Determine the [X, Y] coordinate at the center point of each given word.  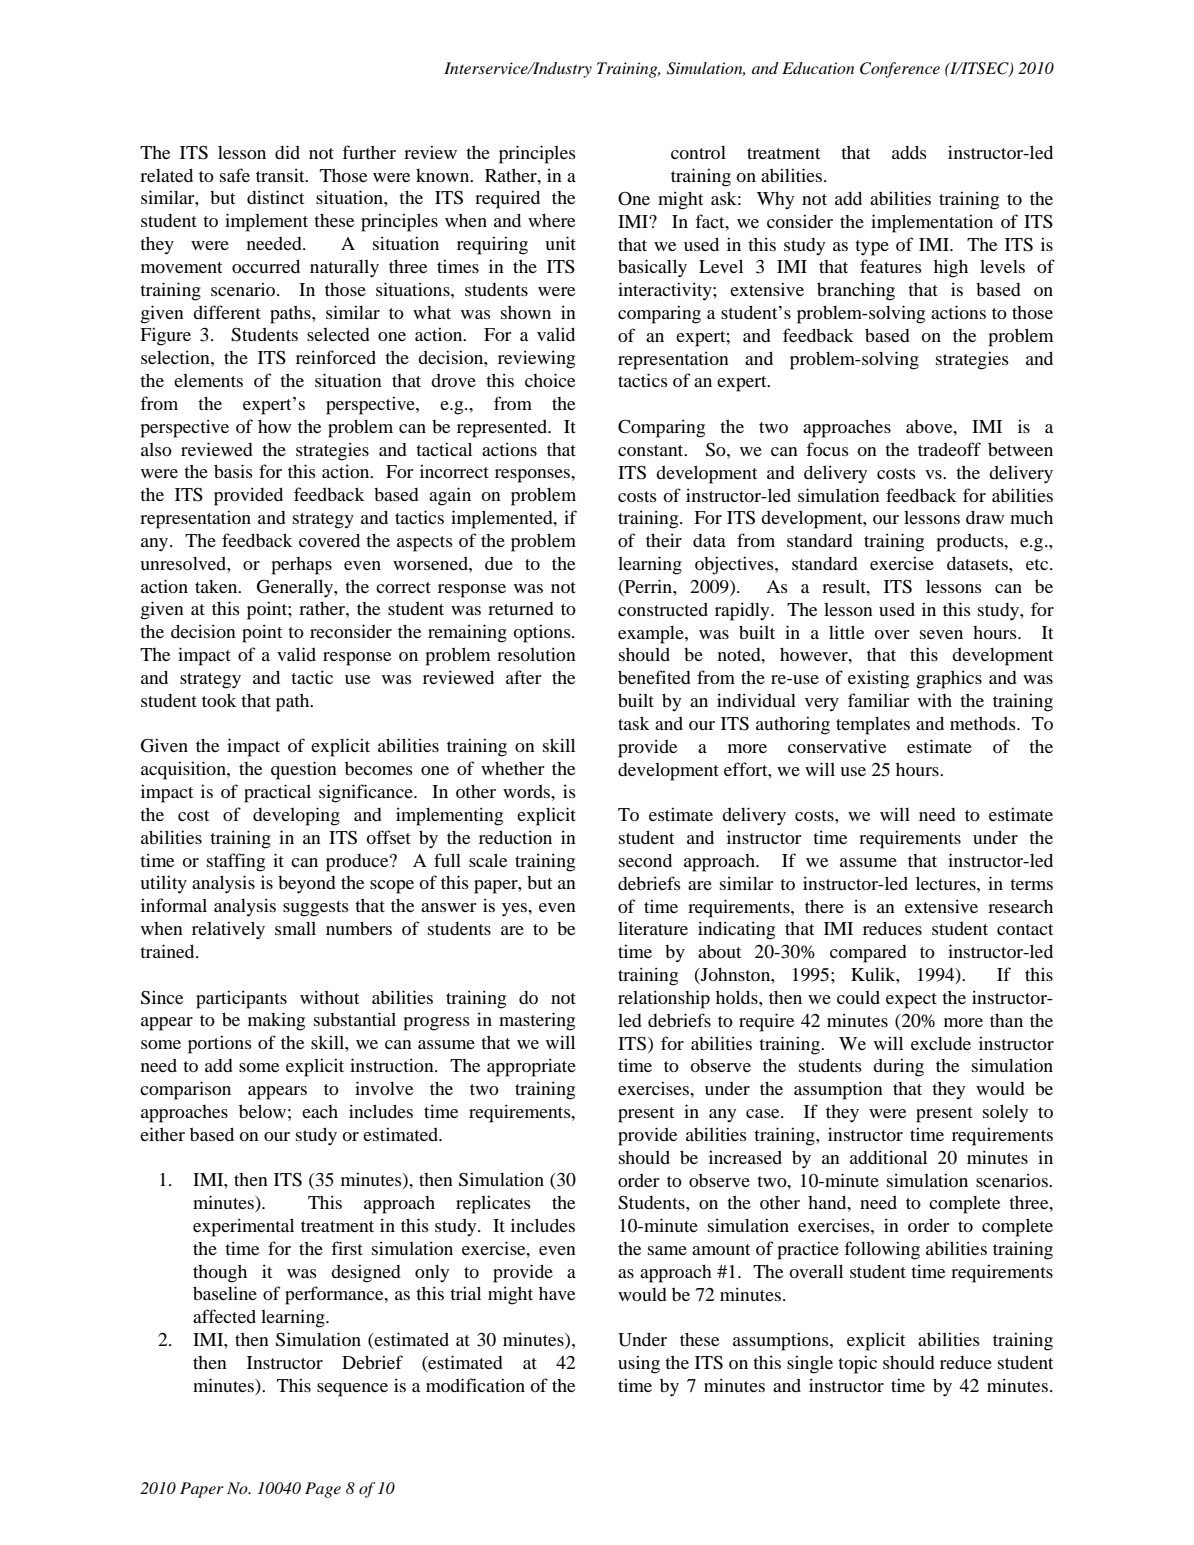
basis [233, 471]
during [898, 1067]
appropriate [531, 1067]
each [320, 1111]
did [287, 152]
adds [909, 152]
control [698, 152]
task [634, 723]
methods [984, 723]
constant [652, 450]
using [639, 1364]
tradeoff [949, 449]
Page [323, 1490]
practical [277, 793]
